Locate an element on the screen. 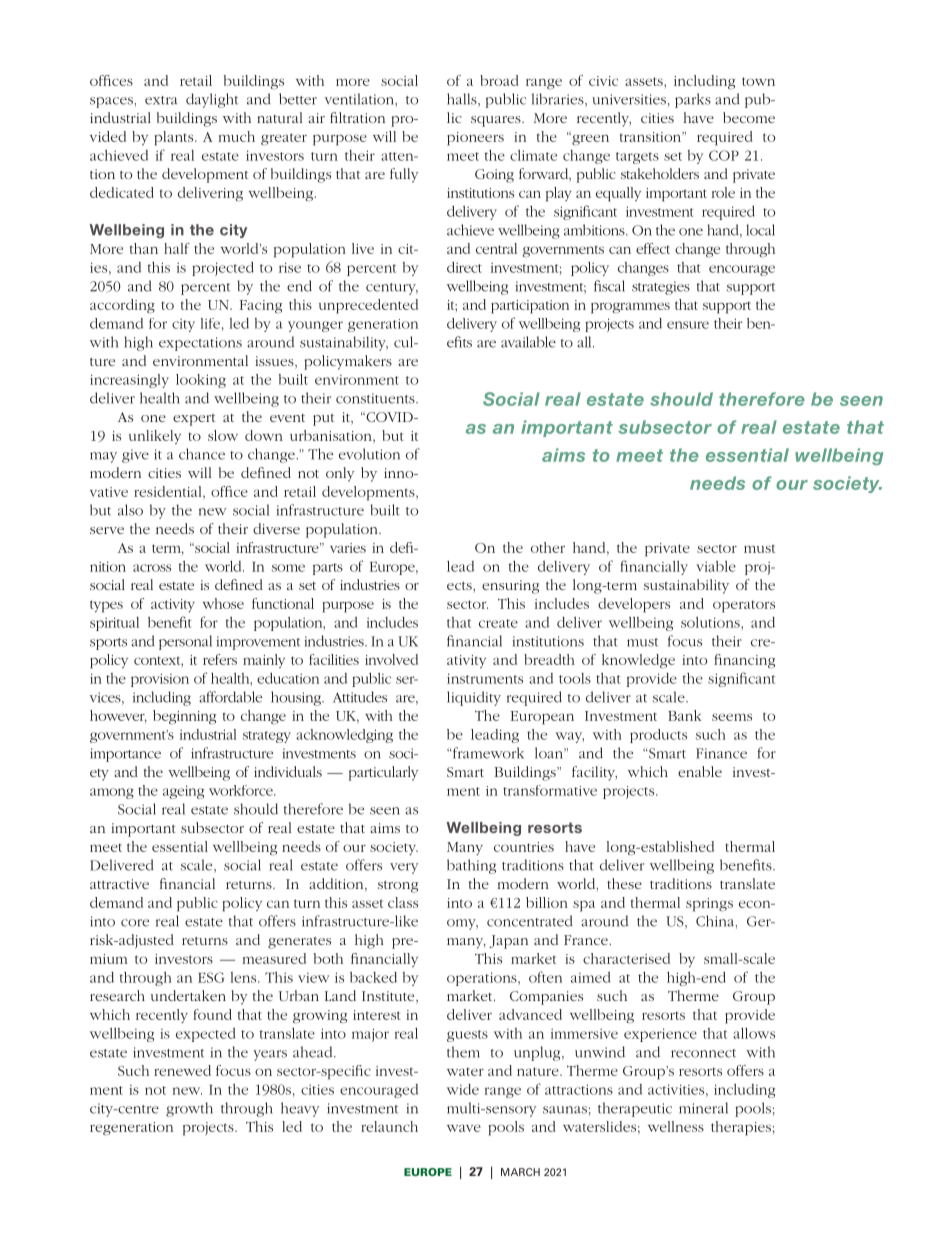 This screenshot has height=1233, width=952. pioneers is located at coordinates (475, 139).
